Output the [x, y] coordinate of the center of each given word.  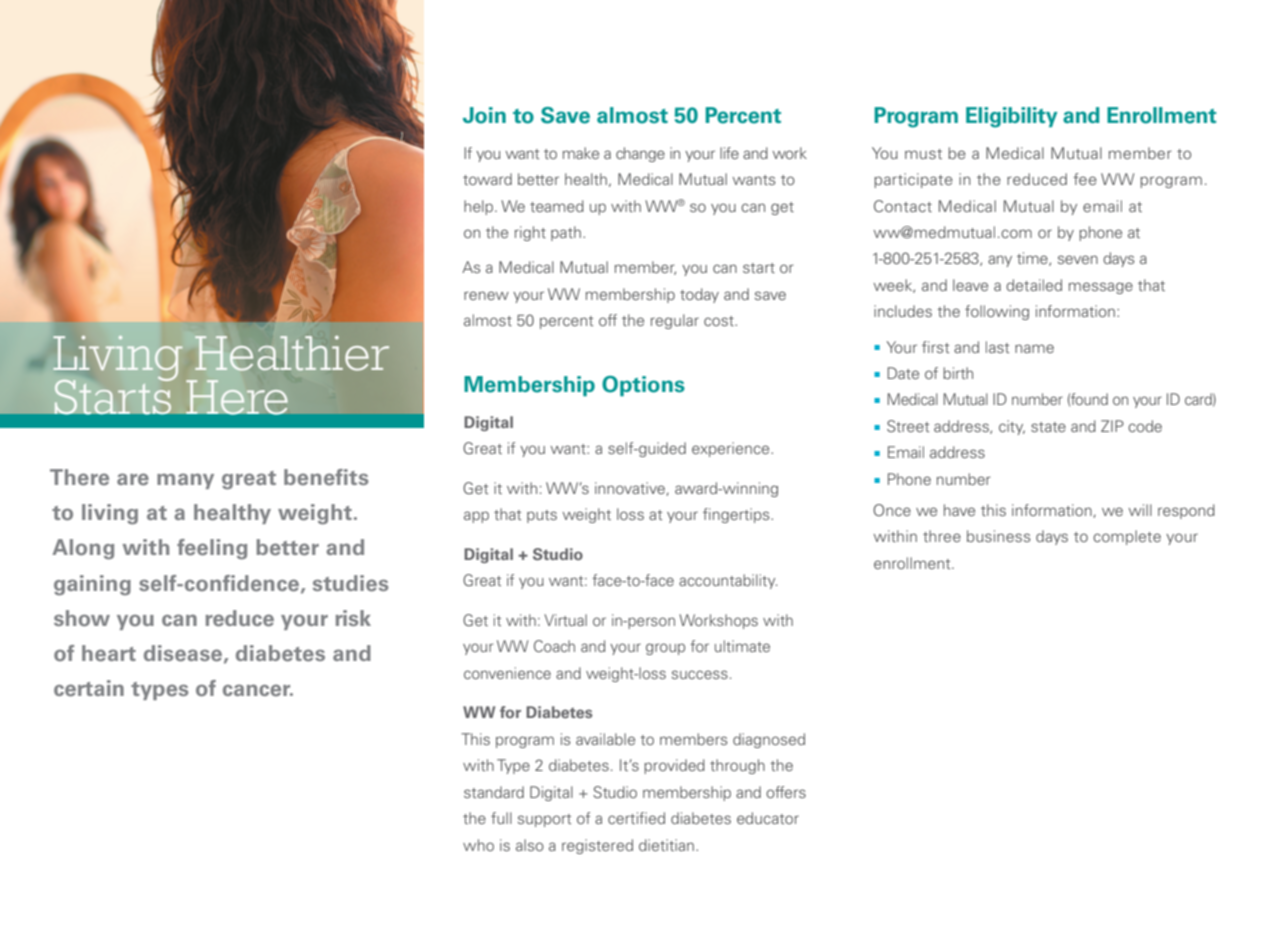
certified [636, 818]
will [1140, 510]
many [185, 481]
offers [786, 792]
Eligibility [1011, 117]
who [478, 845]
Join [484, 115]
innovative [631, 489]
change [640, 154]
